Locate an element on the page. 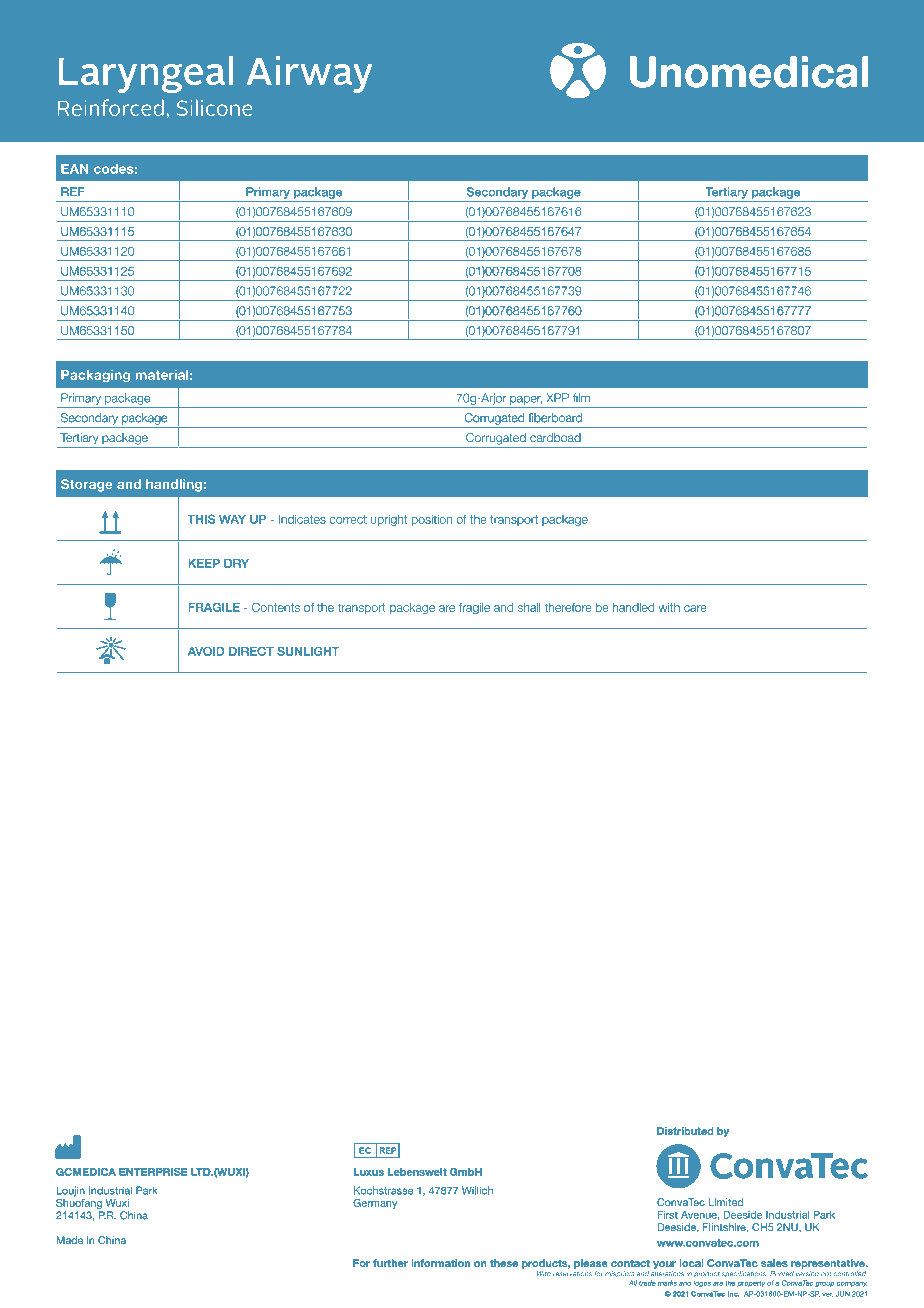  fiberboard is located at coordinates (555, 418).
